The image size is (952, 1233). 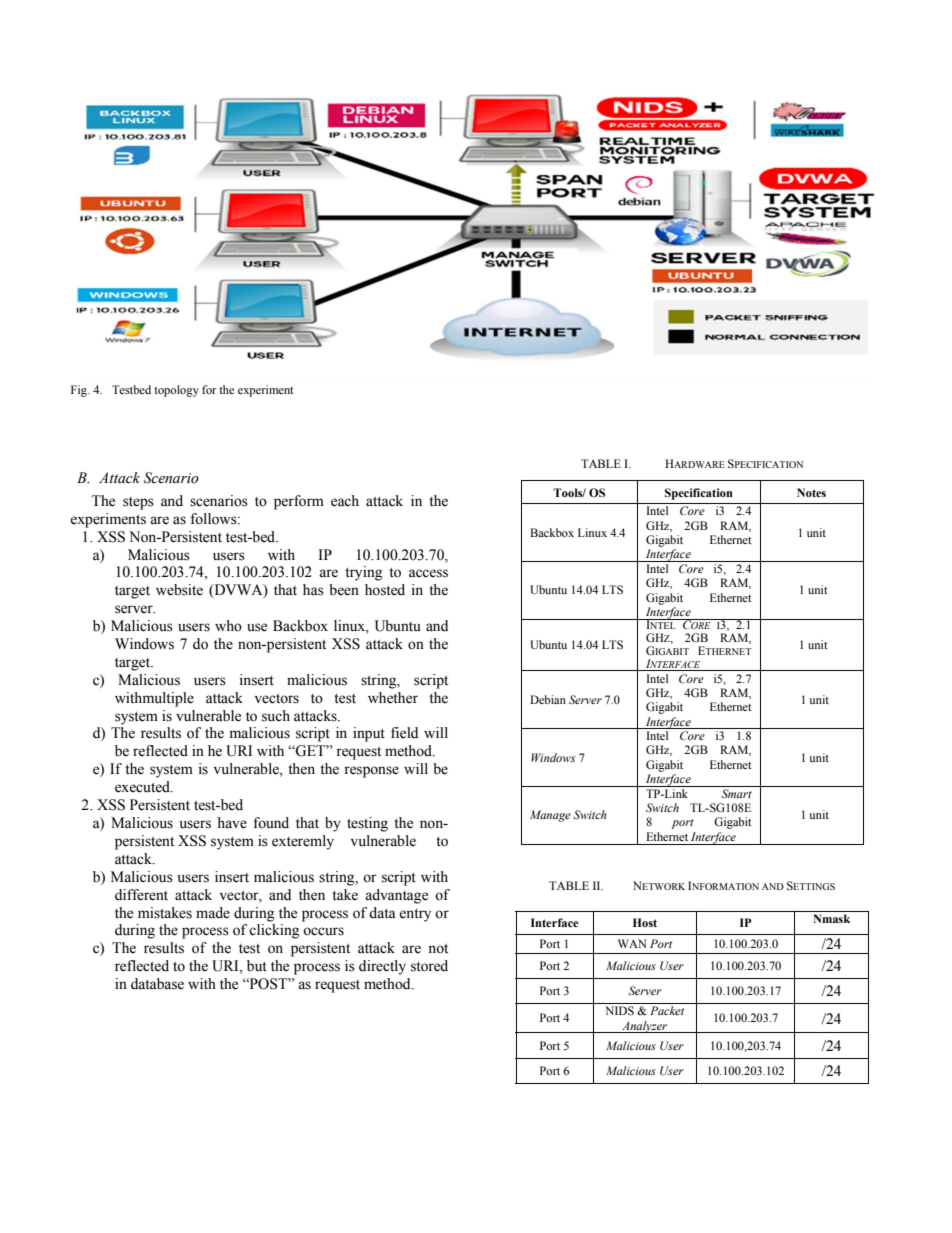 I want to click on Debian, so click(x=548, y=699).
